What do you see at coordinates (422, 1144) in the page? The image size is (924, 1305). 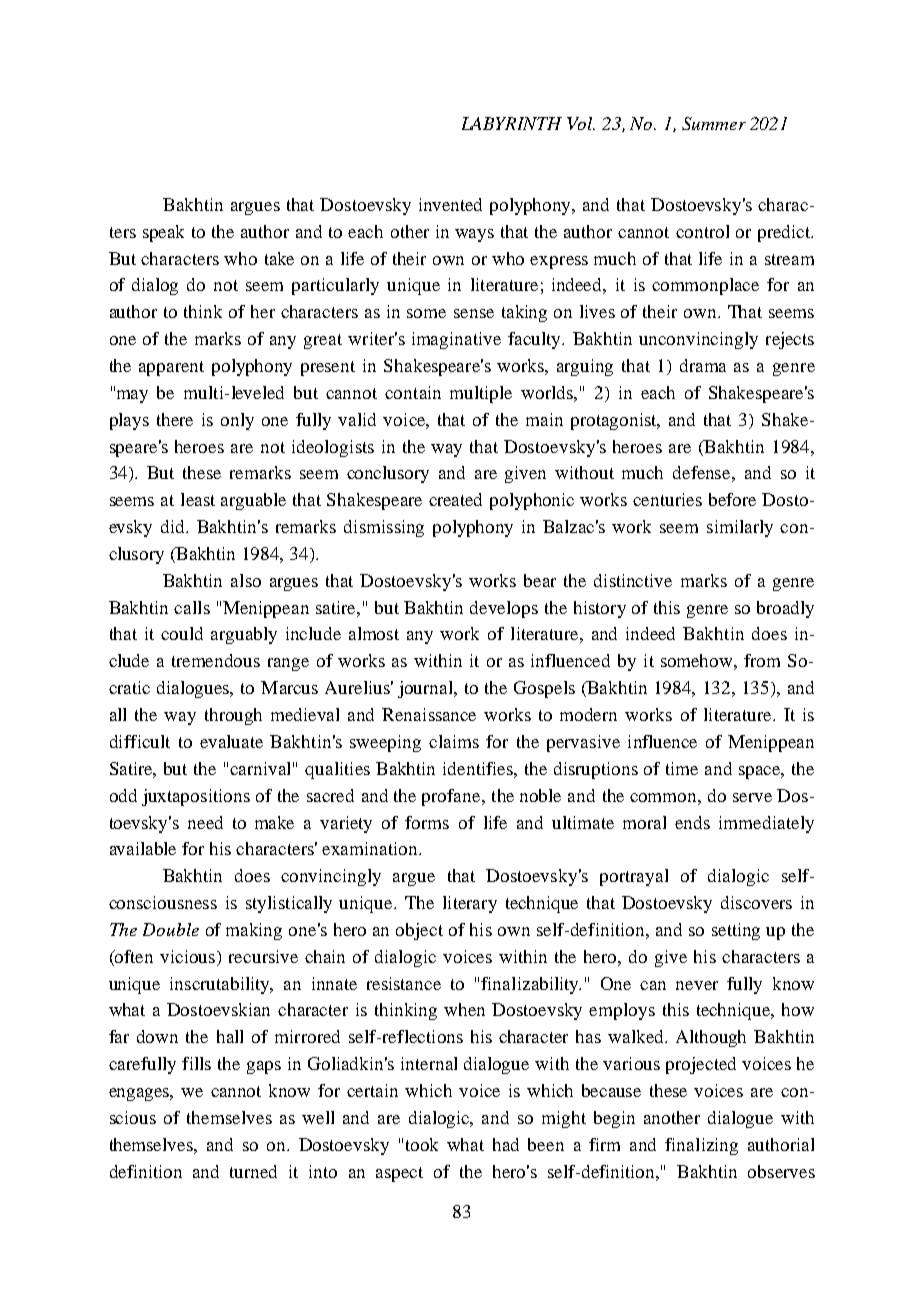 I see `took` at bounding box center [422, 1144].
